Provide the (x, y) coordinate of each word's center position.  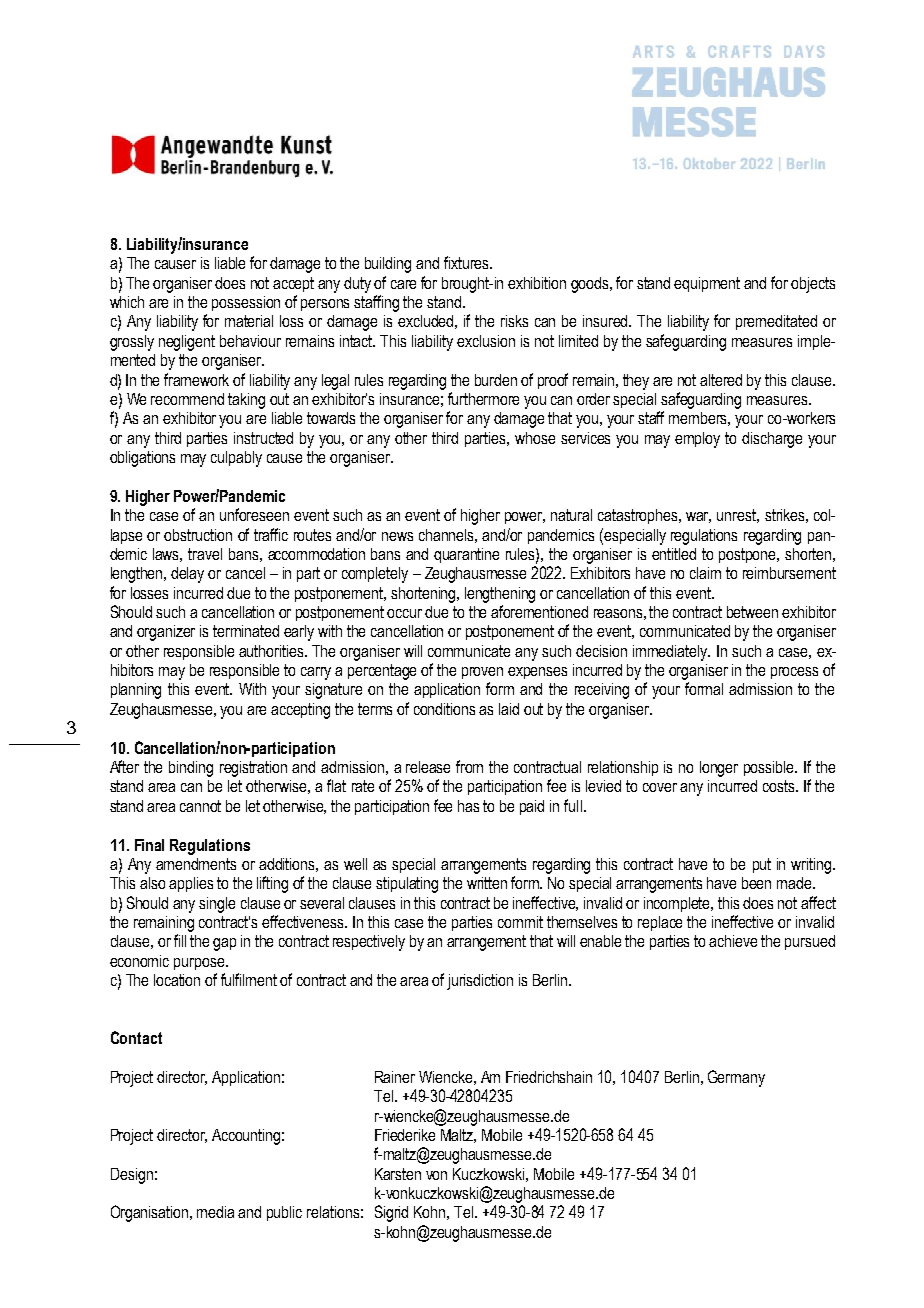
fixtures (467, 262)
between (752, 612)
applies (191, 884)
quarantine (466, 555)
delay (187, 575)
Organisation (151, 1213)
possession (246, 303)
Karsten (398, 1174)
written (487, 883)
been (756, 883)
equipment (707, 284)
